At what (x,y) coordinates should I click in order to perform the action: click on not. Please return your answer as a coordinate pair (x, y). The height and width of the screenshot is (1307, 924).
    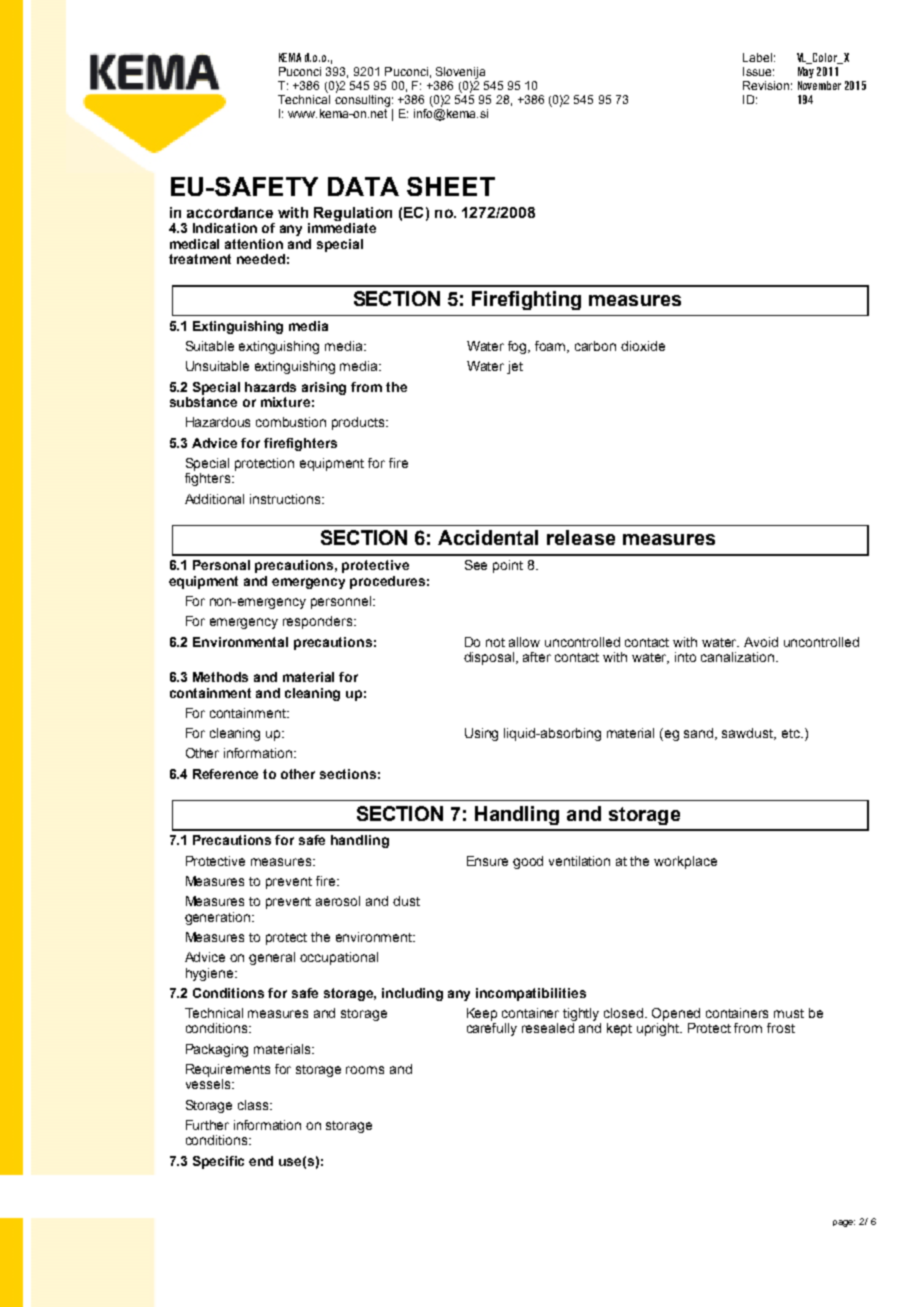
    Looking at the image, I should click on (495, 642).
